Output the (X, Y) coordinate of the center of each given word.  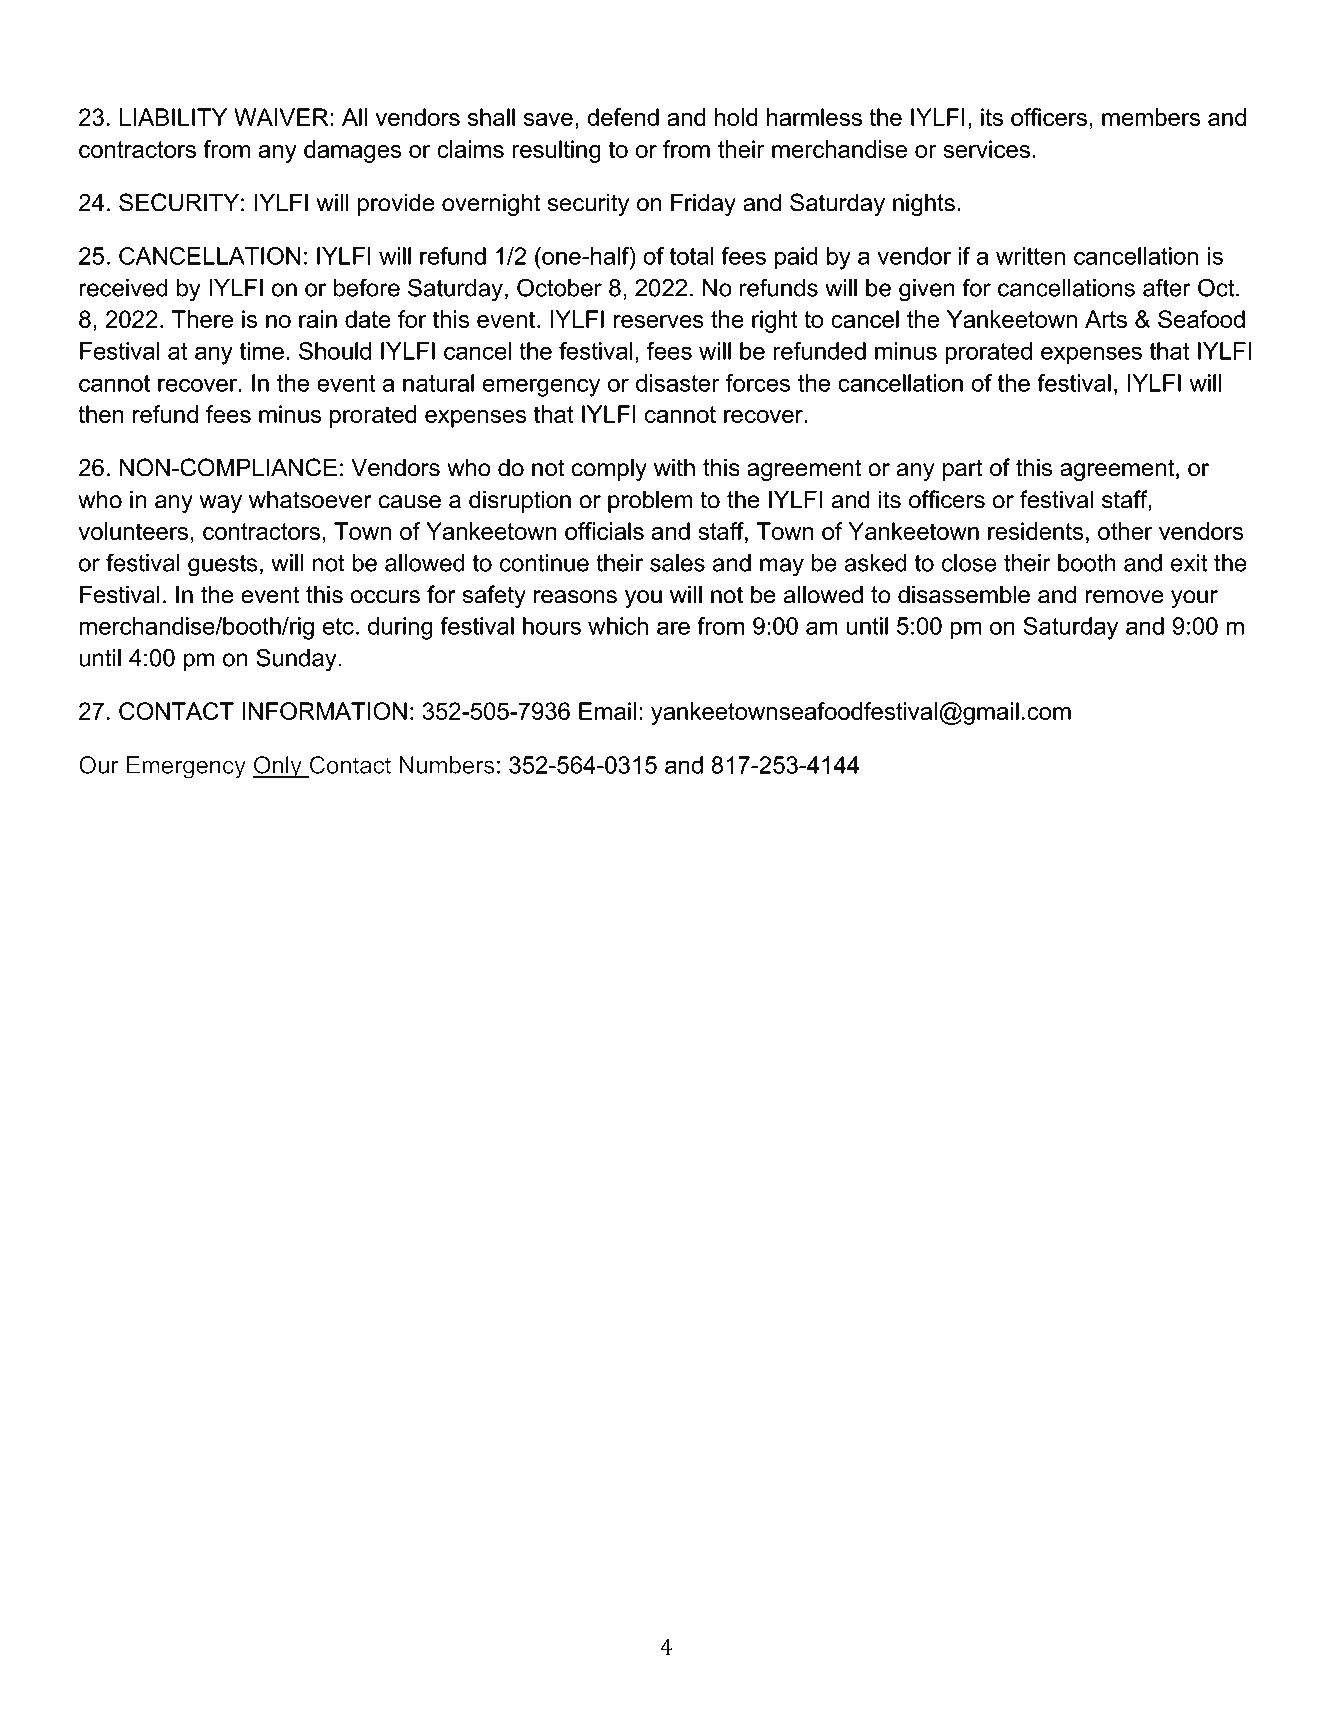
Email (607, 711)
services (986, 149)
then (101, 414)
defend (623, 117)
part (962, 470)
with (674, 467)
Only (278, 767)
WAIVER (282, 117)
